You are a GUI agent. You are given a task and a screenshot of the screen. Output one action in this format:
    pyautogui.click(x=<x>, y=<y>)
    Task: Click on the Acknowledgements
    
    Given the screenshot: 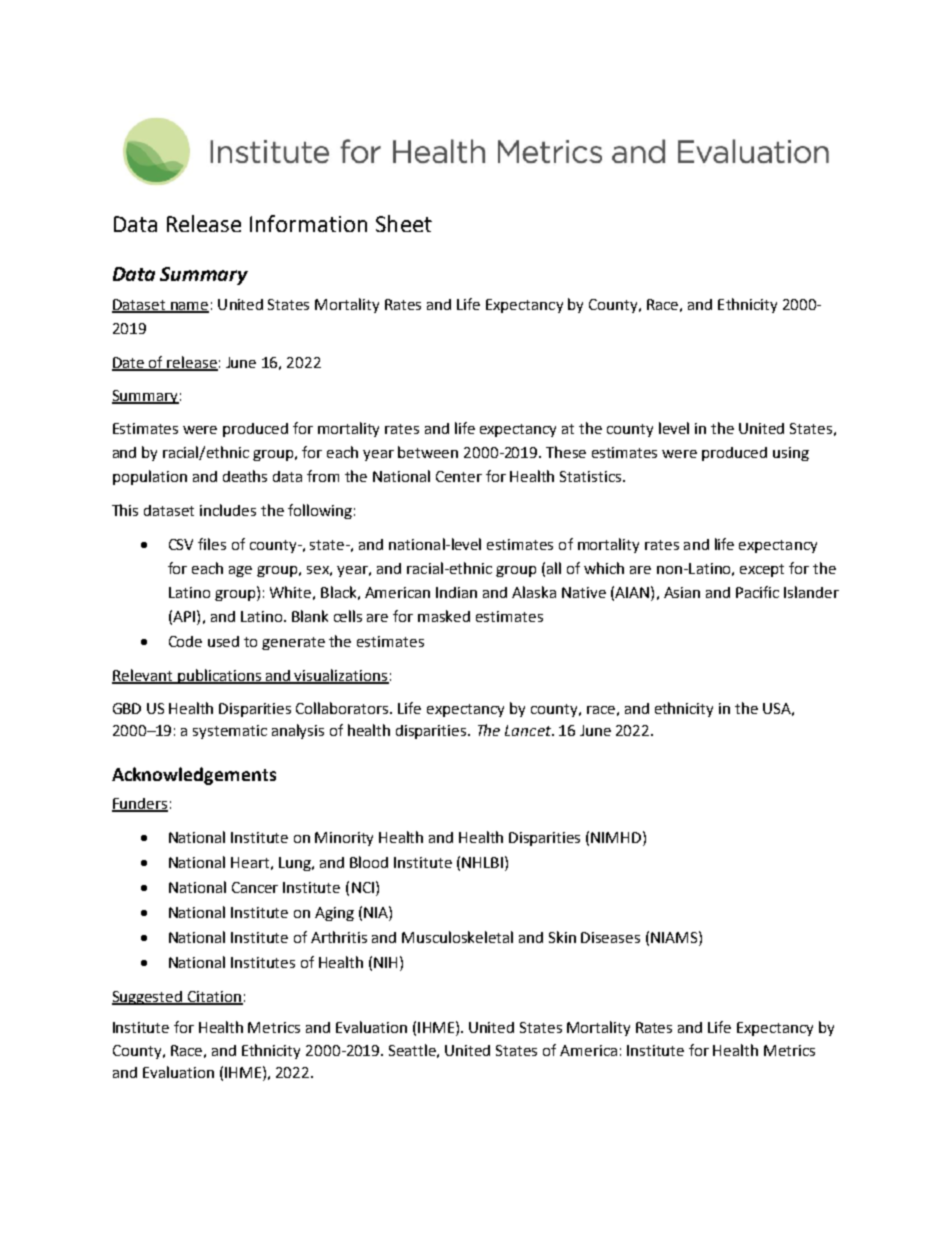 What is the action you would take?
    pyautogui.click(x=194, y=776)
